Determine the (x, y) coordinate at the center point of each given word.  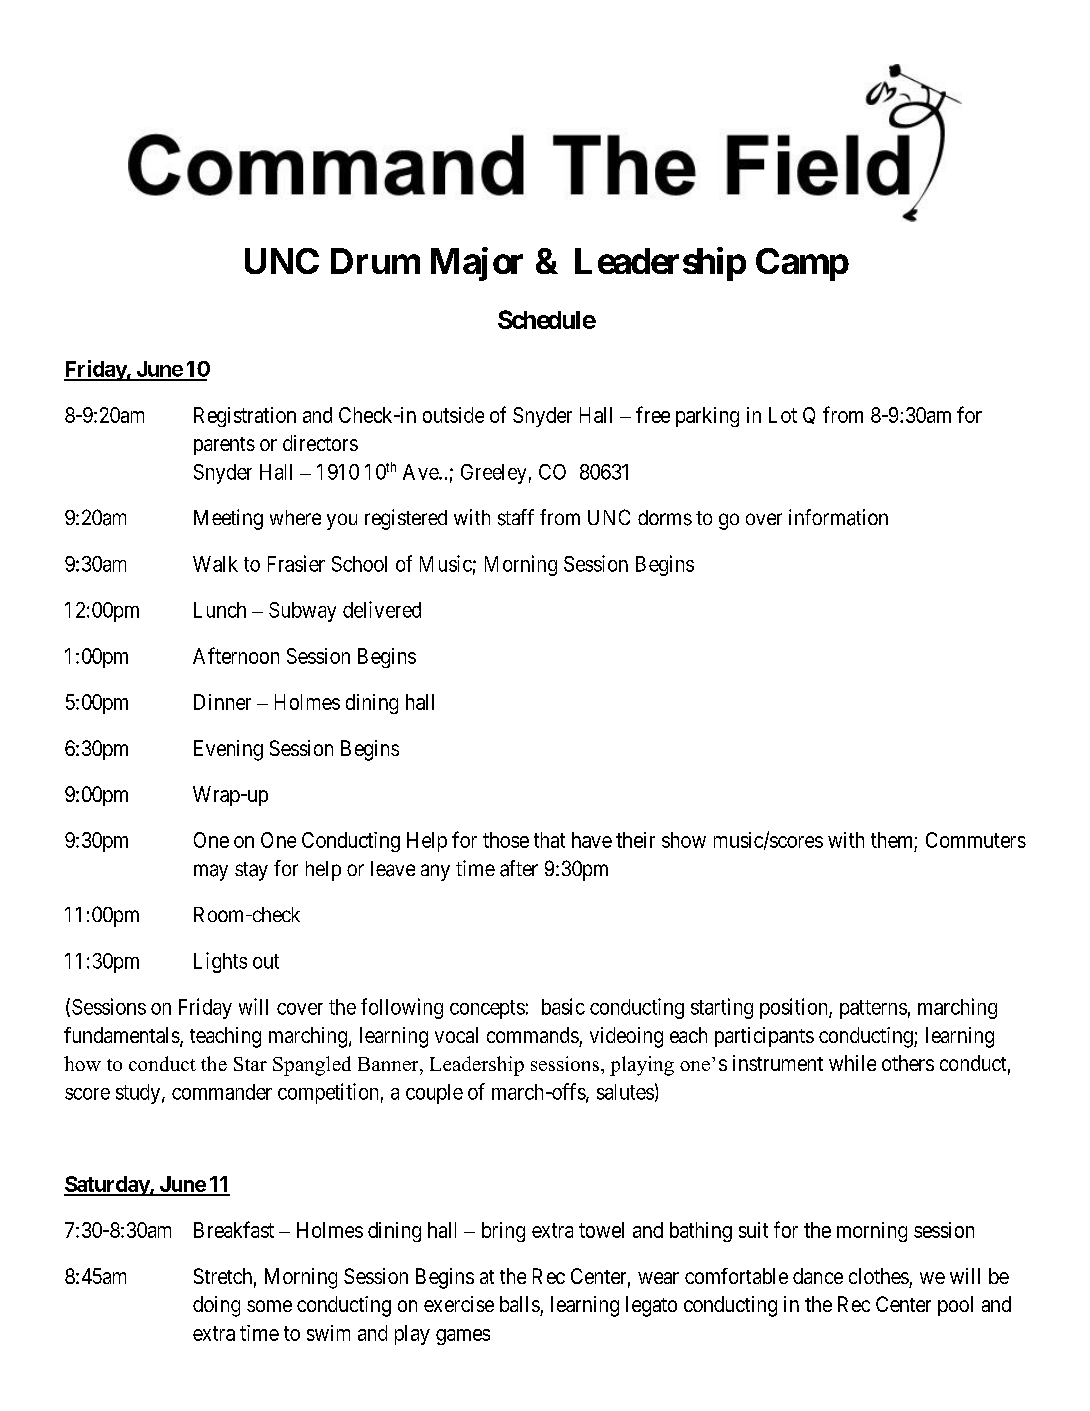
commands (533, 1035)
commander (222, 1092)
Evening (228, 750)
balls (520, 1304)
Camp (802, 264)
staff (516, 517)
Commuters (976, 840)
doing (216, 1306)
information (838, 517)
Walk (215, 564)
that (549, 840)
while (852, 1063)
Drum (375, 261)
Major (477, 264)
